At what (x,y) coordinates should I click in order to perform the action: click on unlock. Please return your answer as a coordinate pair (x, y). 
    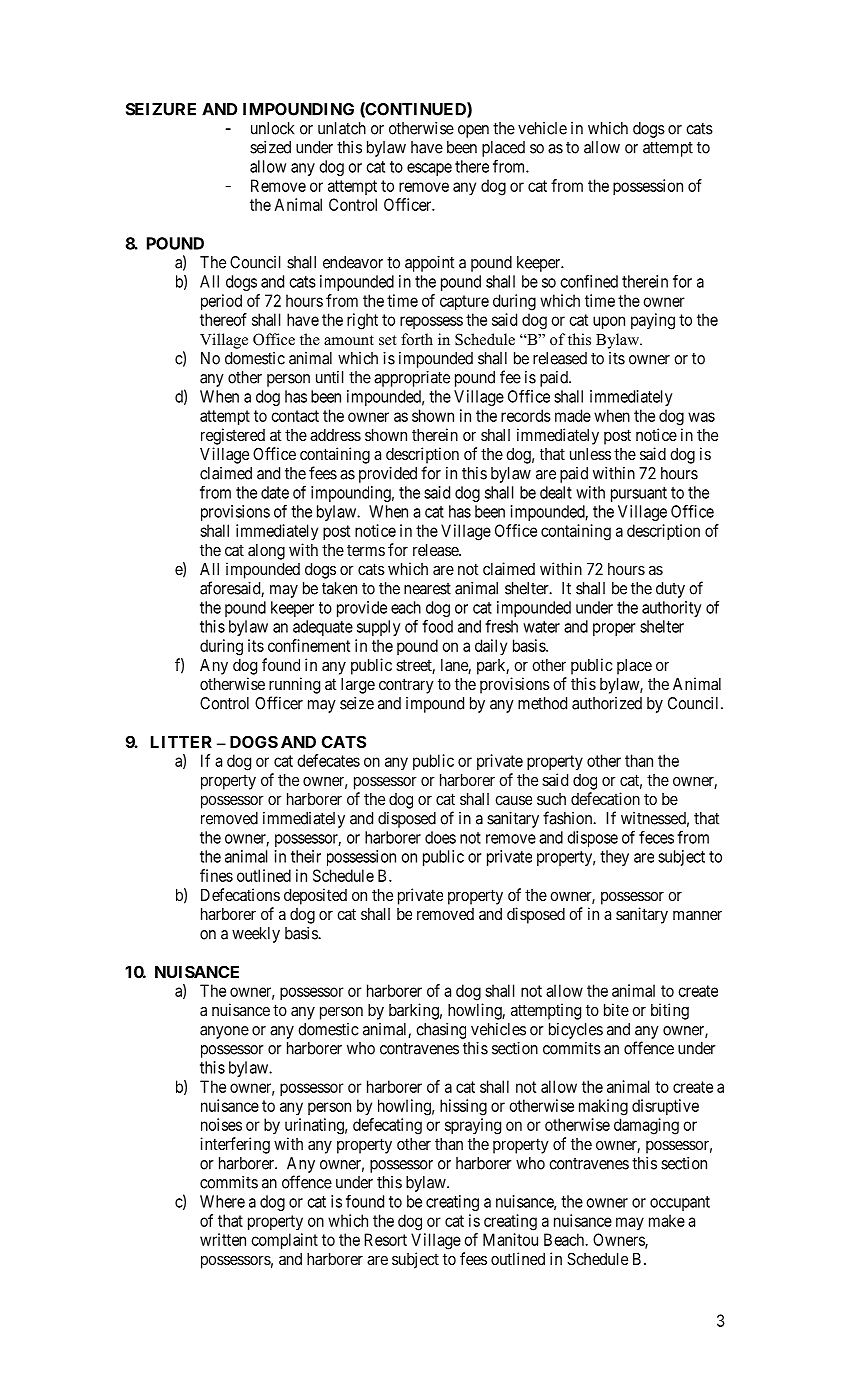
    Looking at the image, I should click on (272, 128).
